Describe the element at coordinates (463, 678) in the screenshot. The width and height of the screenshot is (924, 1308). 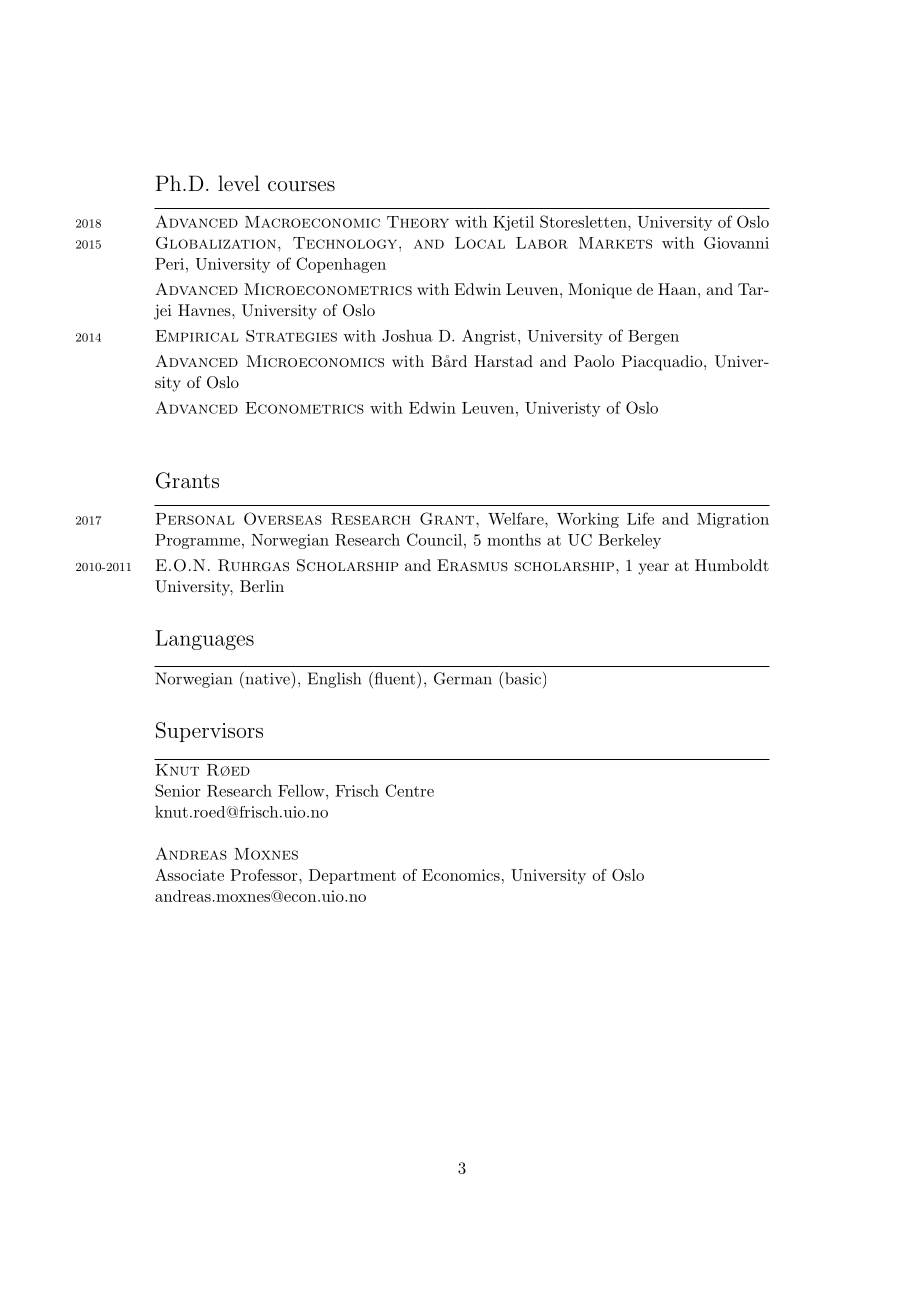
I see `German` at that location.
